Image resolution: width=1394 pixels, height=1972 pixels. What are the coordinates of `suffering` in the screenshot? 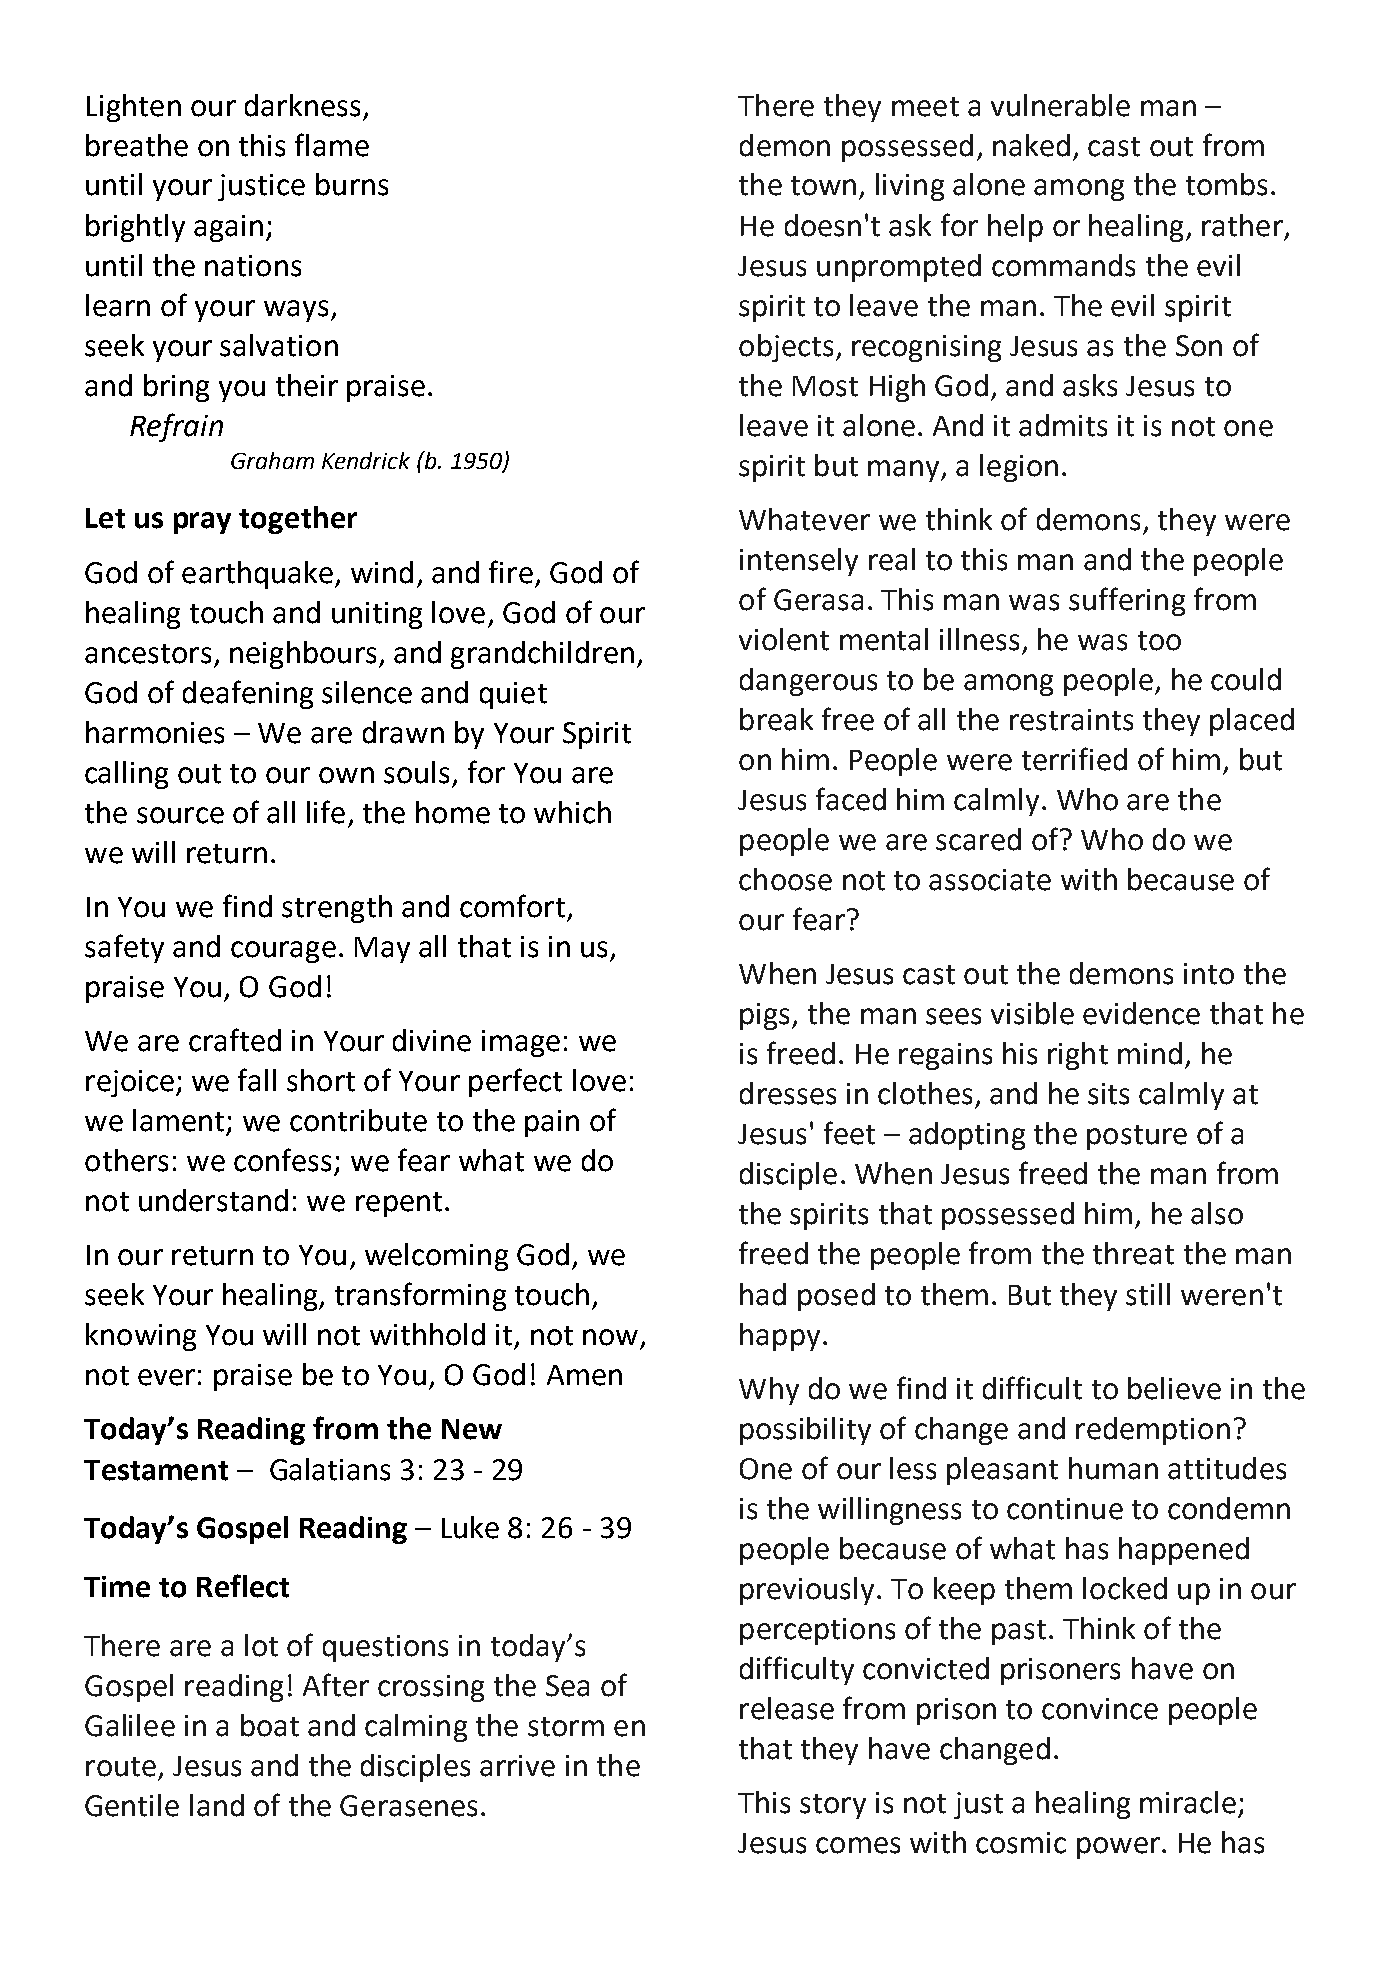 It's located at (1127, 601).
